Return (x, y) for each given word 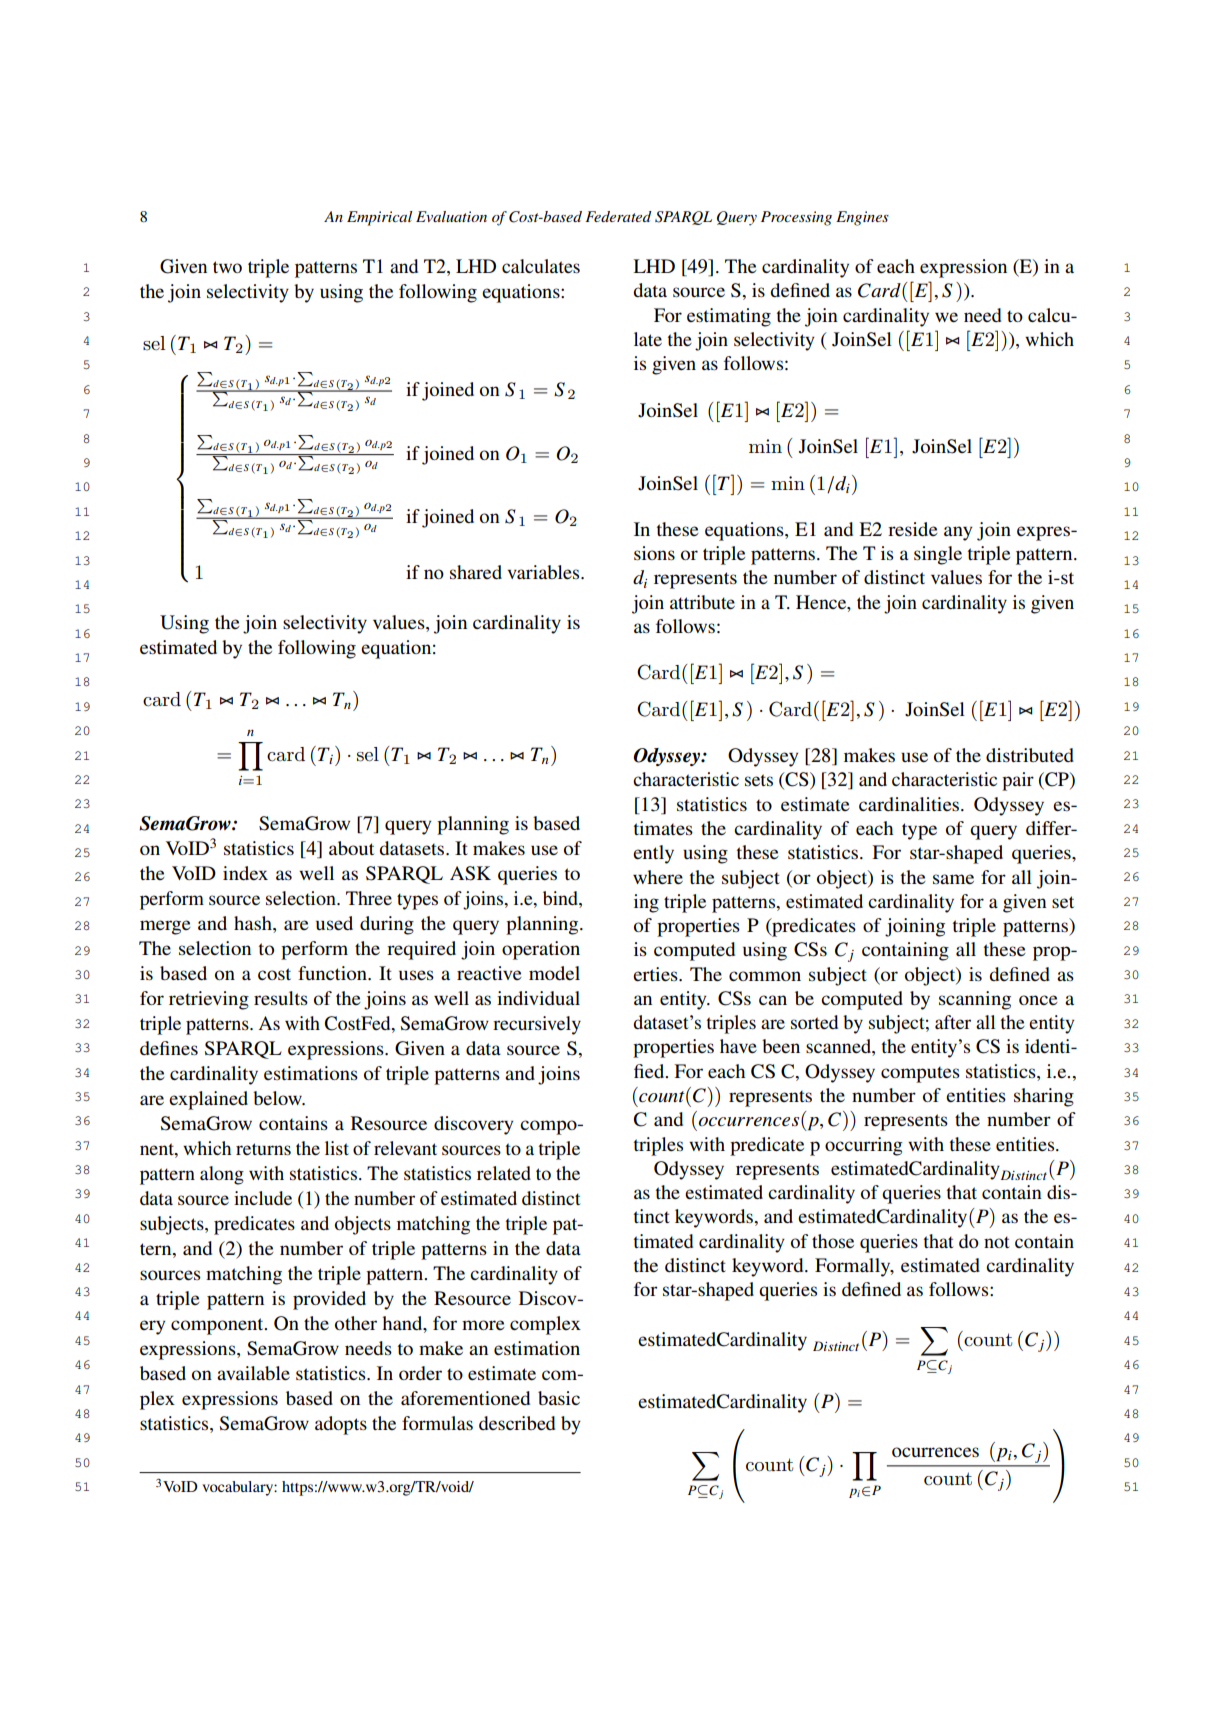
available (253, 1373)
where (658, 877)
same (953, 879)
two (227, 267)
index (245, 873)
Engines (862, 218)
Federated (618, 216)
